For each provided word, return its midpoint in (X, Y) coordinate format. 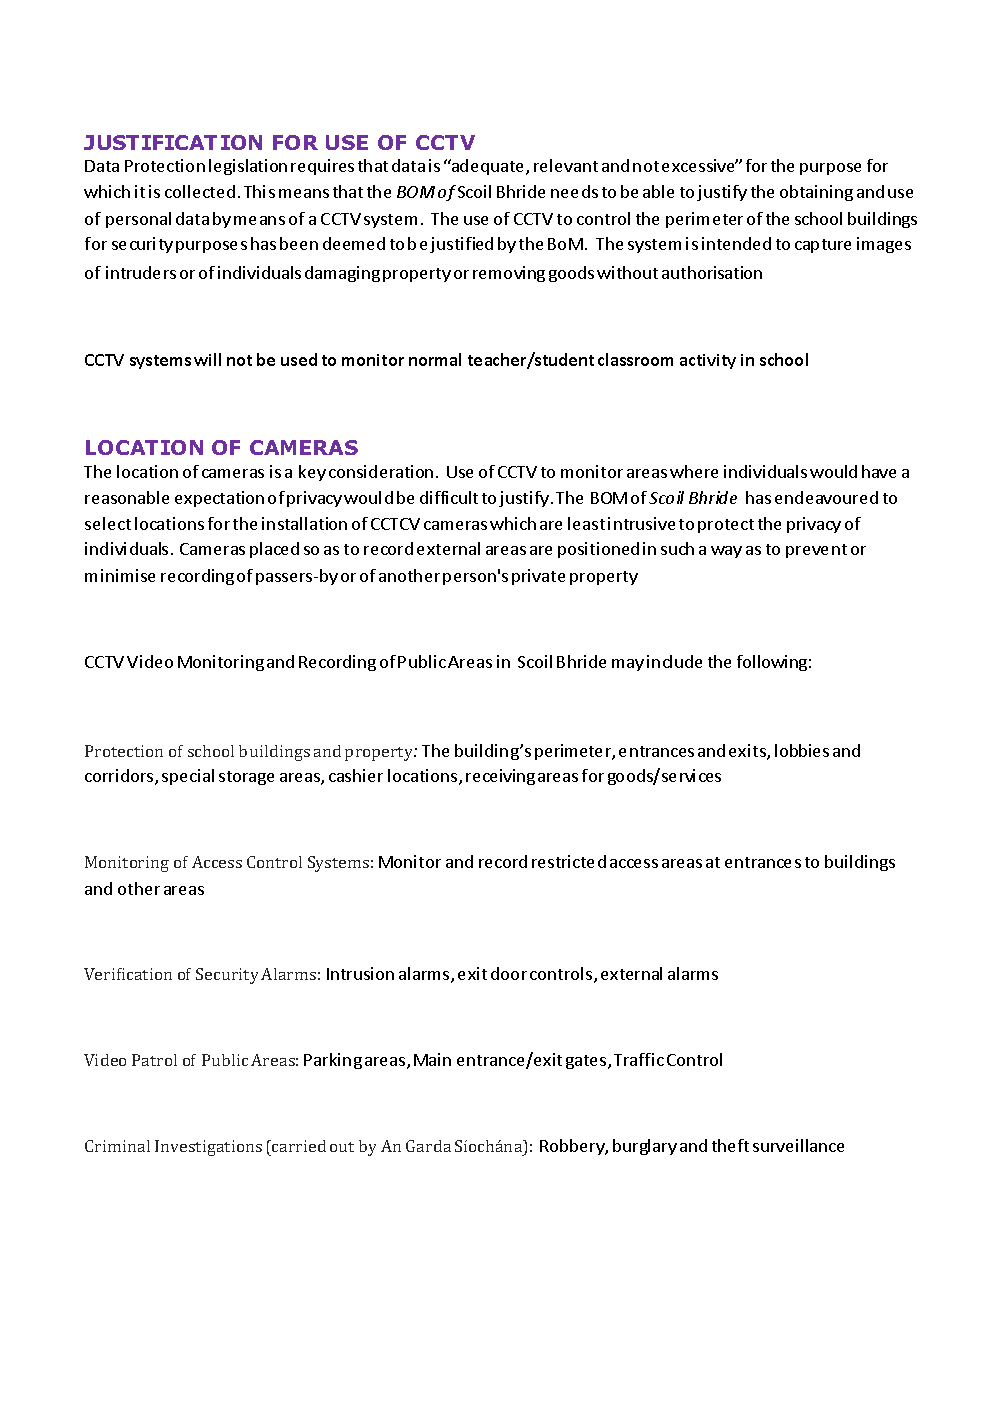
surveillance (798, 1145)
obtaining (816, 193)
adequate (488, 167)
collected (200, 191)
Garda (428, 1146)
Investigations (208, 1148)
